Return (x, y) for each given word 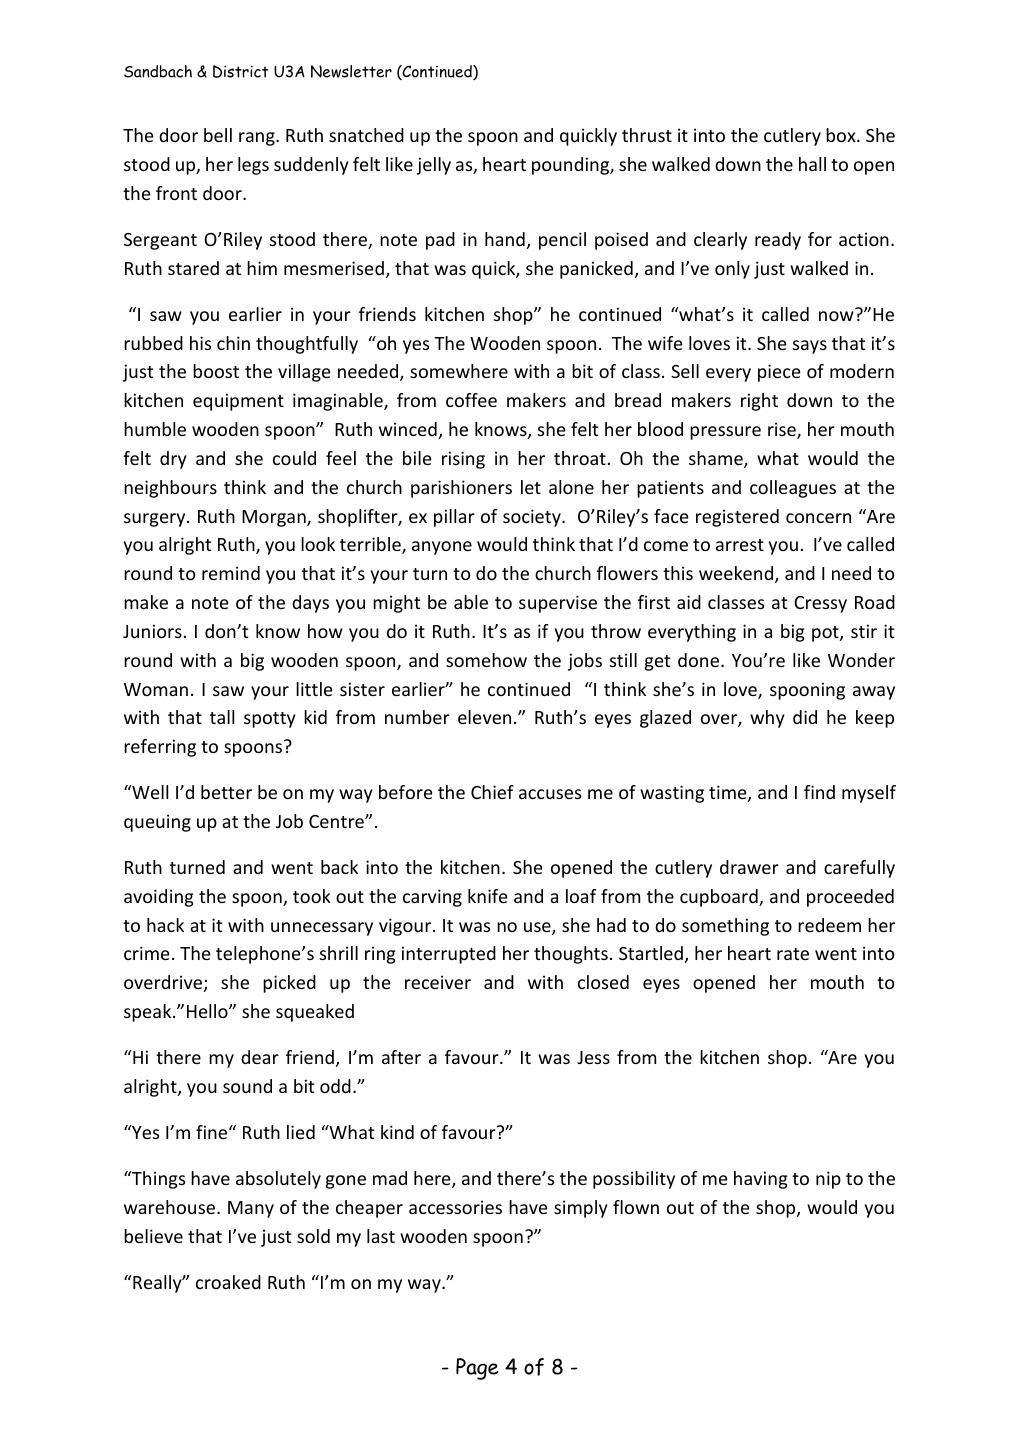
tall (222, 717)
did (805, 717)
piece (779, 373)
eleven (484, 717)
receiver (438, 982)
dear (260, 1057)
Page (477, 1369)
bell (218, 135)
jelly (434, 166)
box (842, 135)
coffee (471, 400)
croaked (228, 1282)
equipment (238, 402)
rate (793, 954)
